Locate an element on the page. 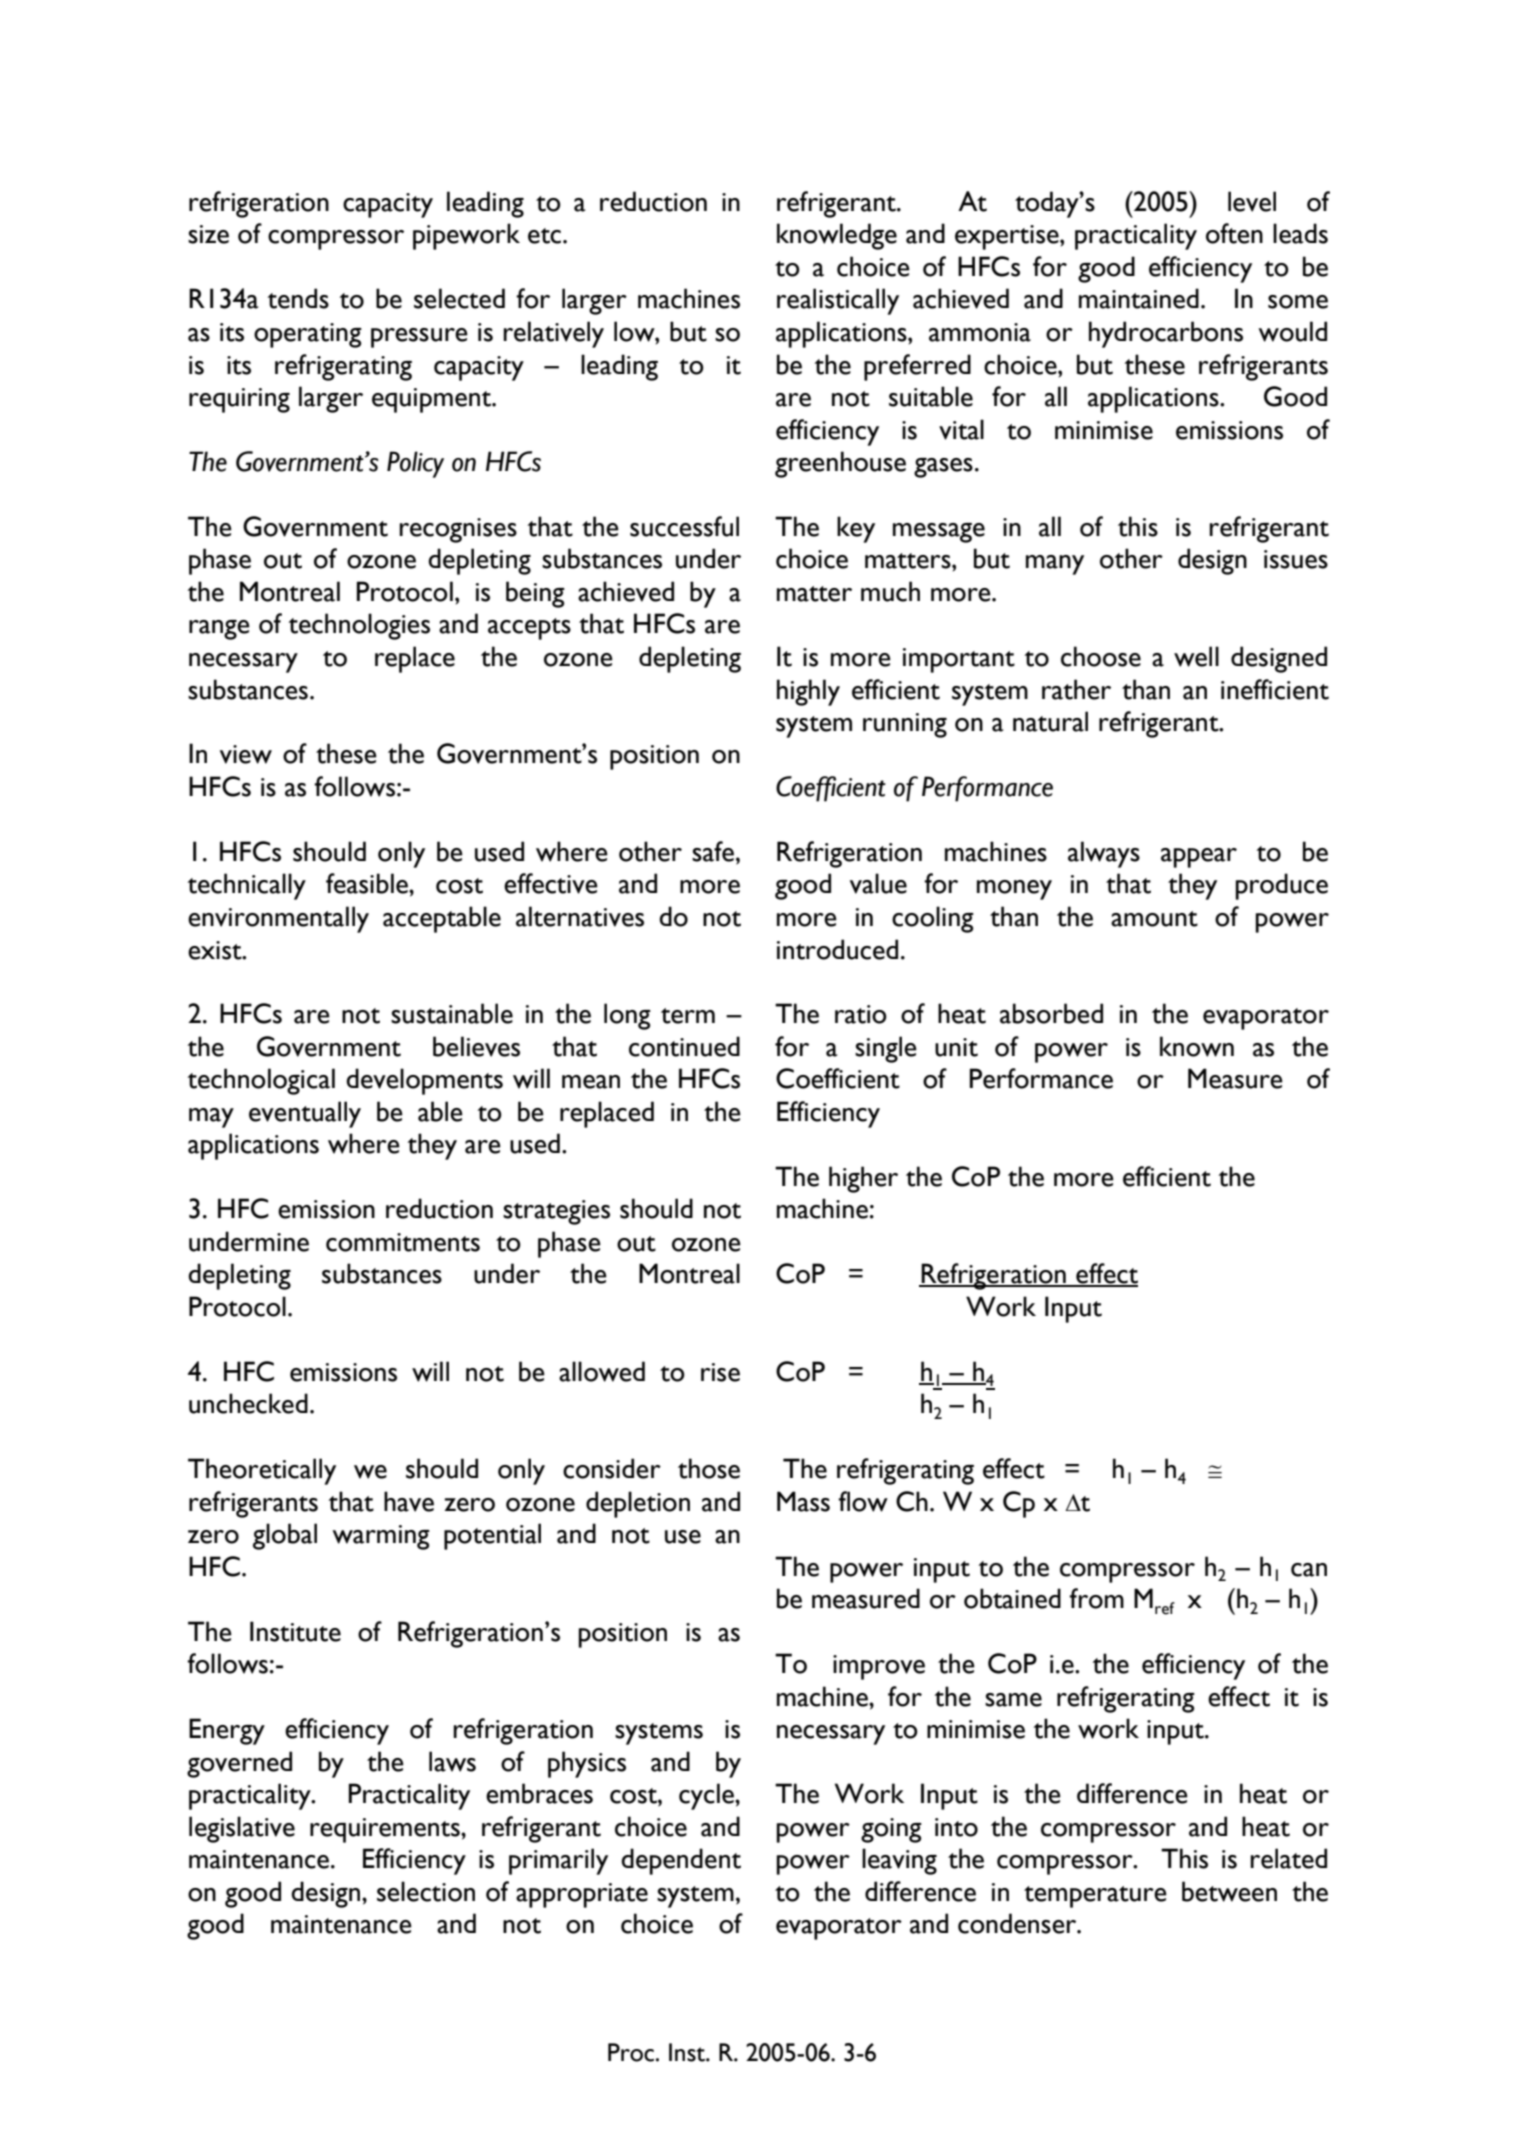 This document has width=1516, height=2145. unchecked is located at coordinates (248, 1403).
